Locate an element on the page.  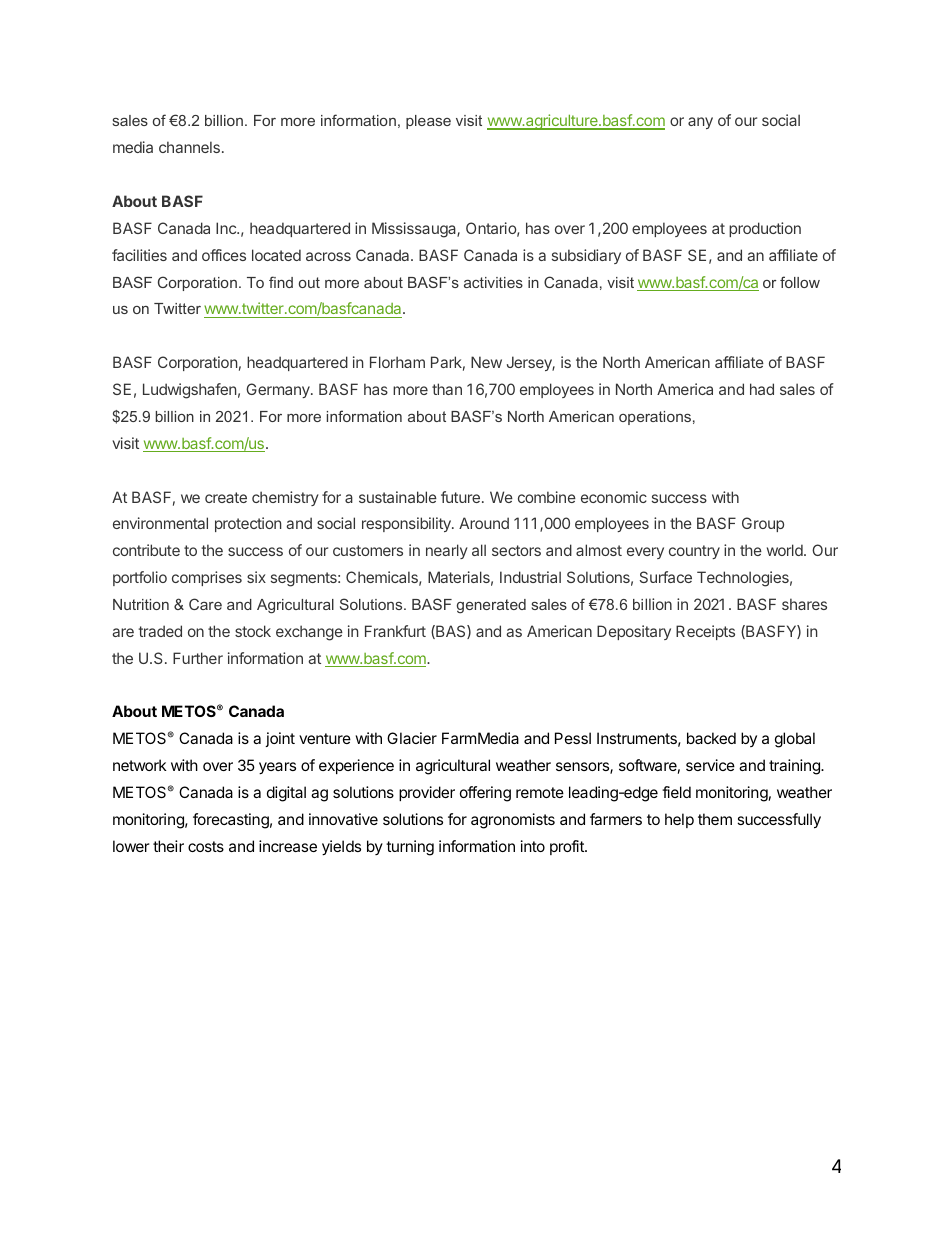
create is located at coordinates (226, 497).
